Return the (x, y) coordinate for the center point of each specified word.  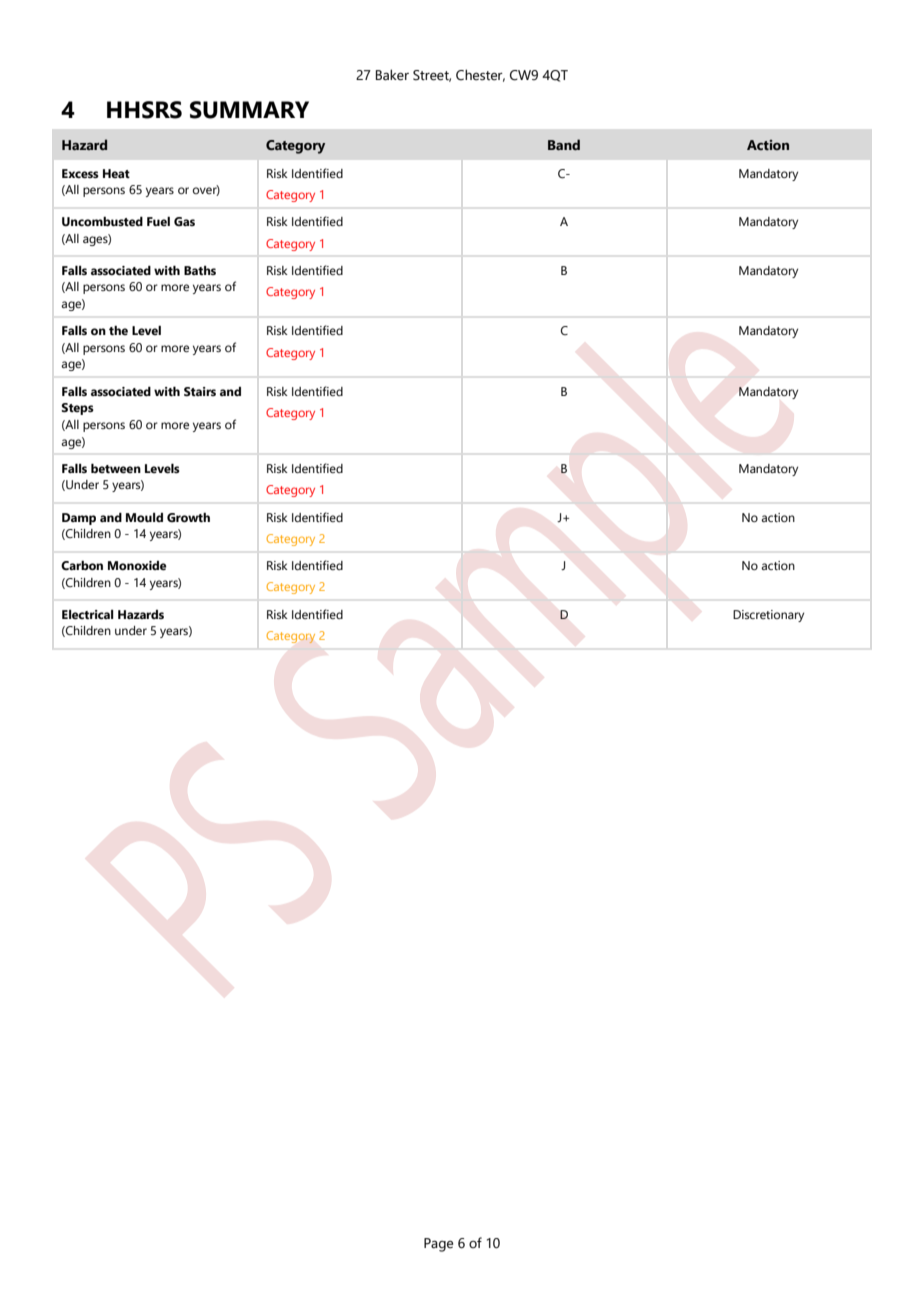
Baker (392, 75)
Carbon (82, 565)
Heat (116, 173)
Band (564, 144)
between (116, 468)
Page (438, 1245)
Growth (188, 518)
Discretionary (768, 616)
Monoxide (137, 566)
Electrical (88, 615)
